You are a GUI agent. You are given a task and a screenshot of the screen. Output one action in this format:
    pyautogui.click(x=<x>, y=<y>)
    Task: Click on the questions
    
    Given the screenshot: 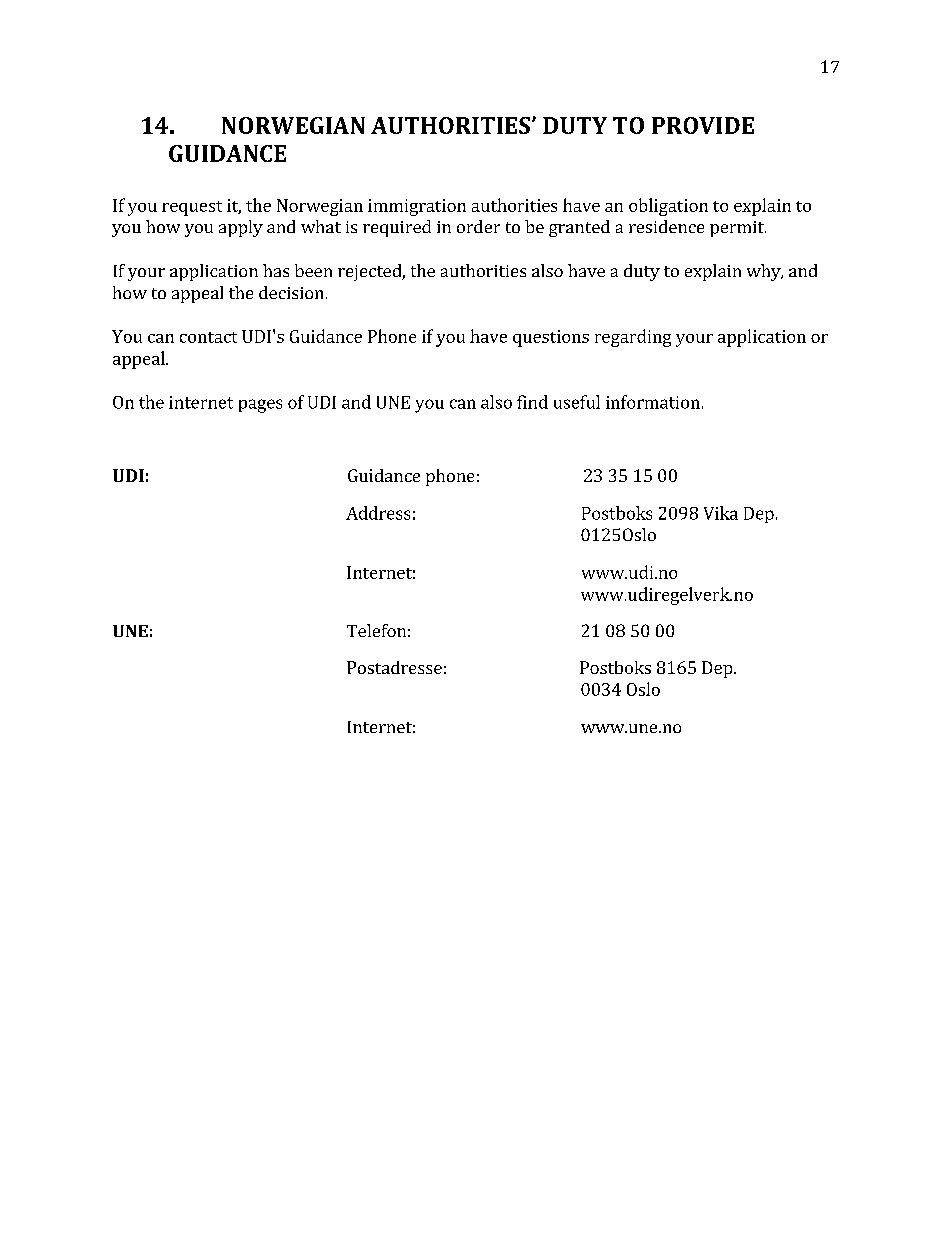 What is the action you would take?
    pyautogui.click(x=551, y=338)
